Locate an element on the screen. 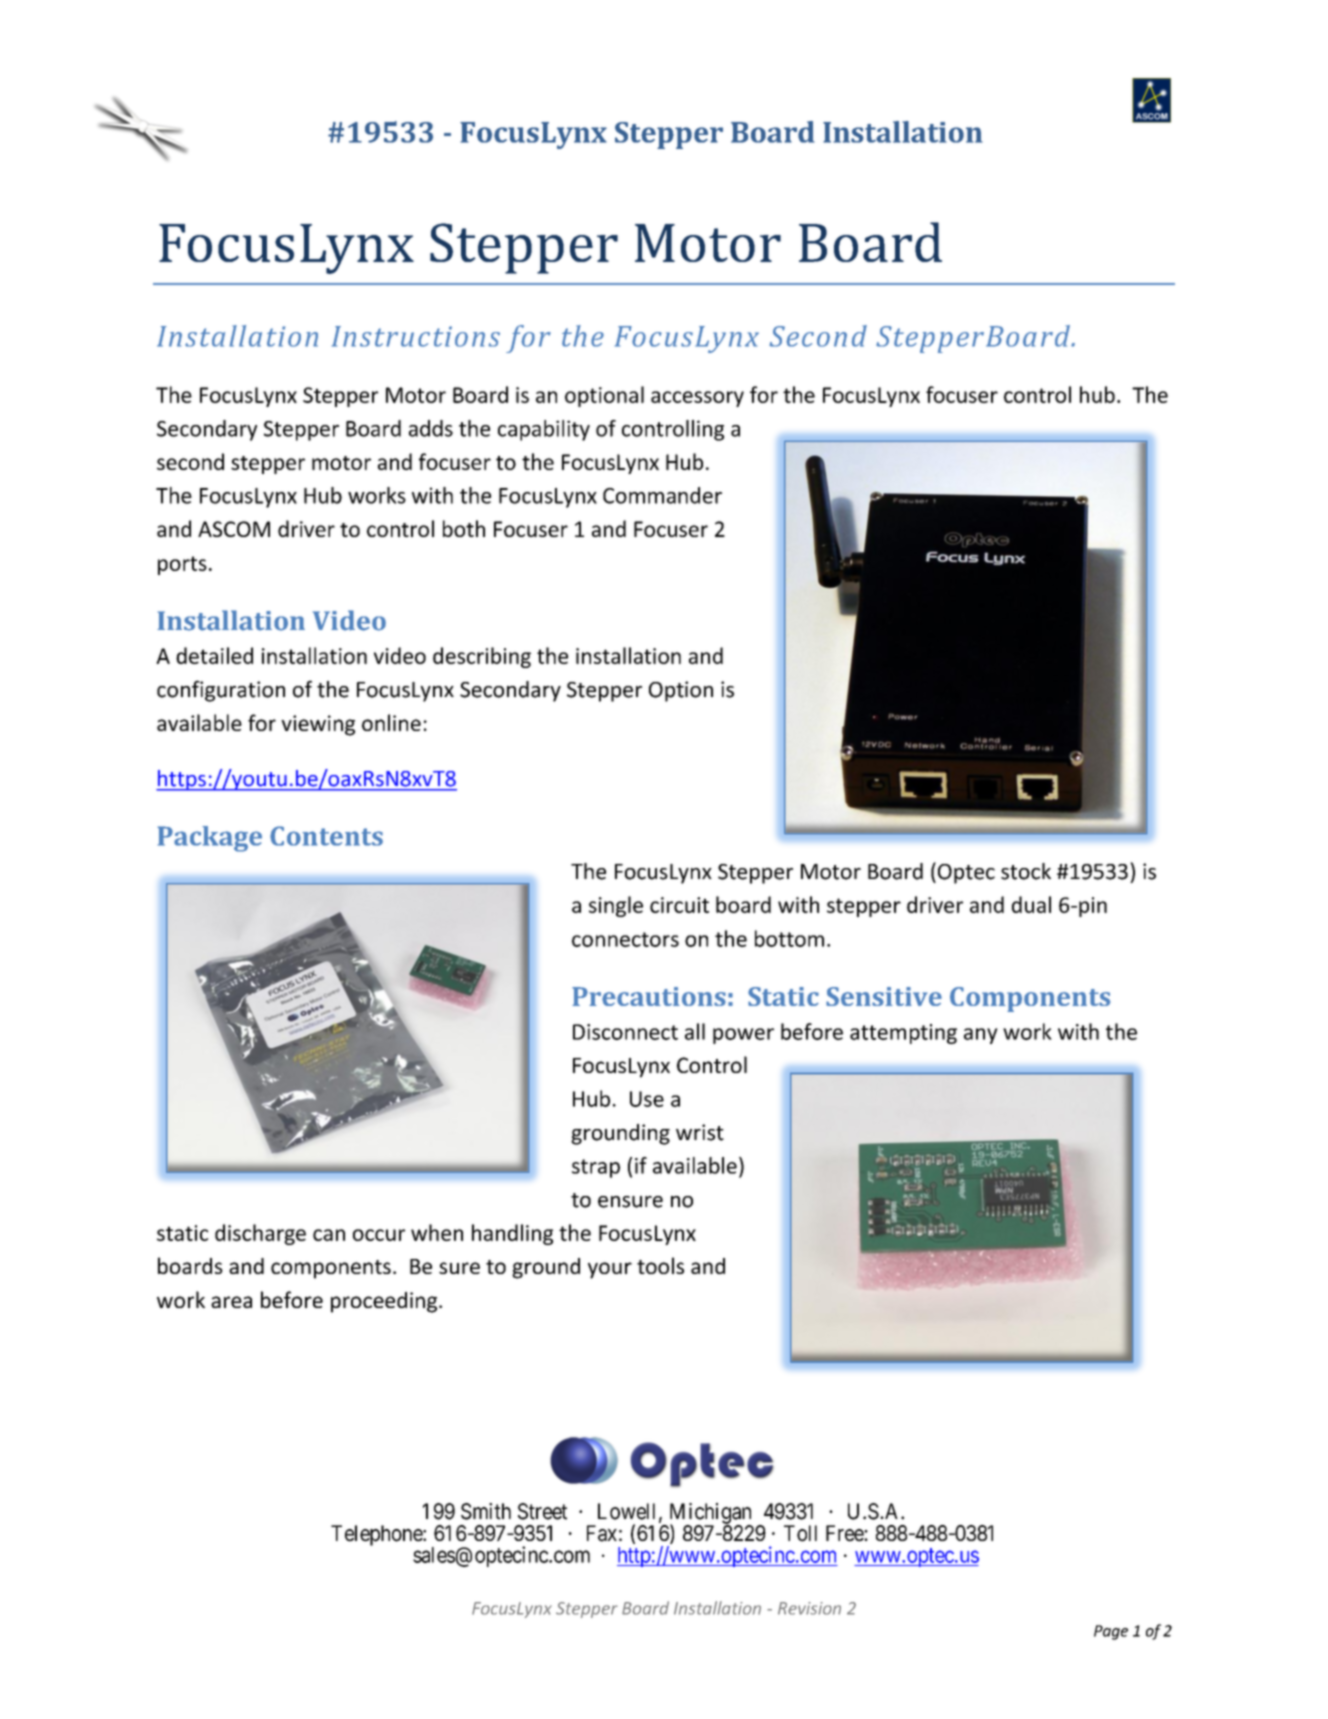 The height and width of the screenshot is (1719, 1328). Precautions is located at coordinates (649, 996).
